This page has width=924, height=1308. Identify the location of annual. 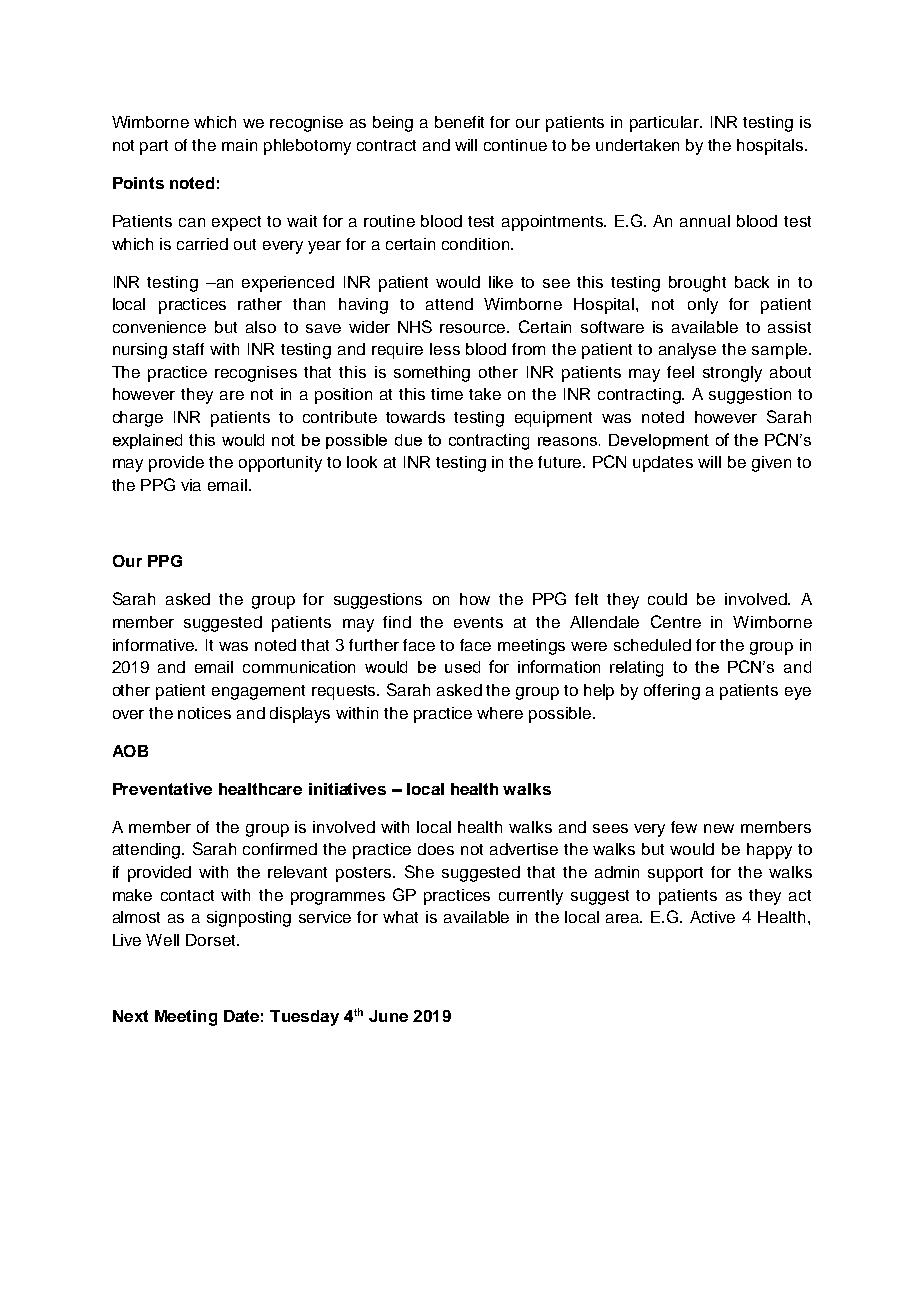
(705, 221).
